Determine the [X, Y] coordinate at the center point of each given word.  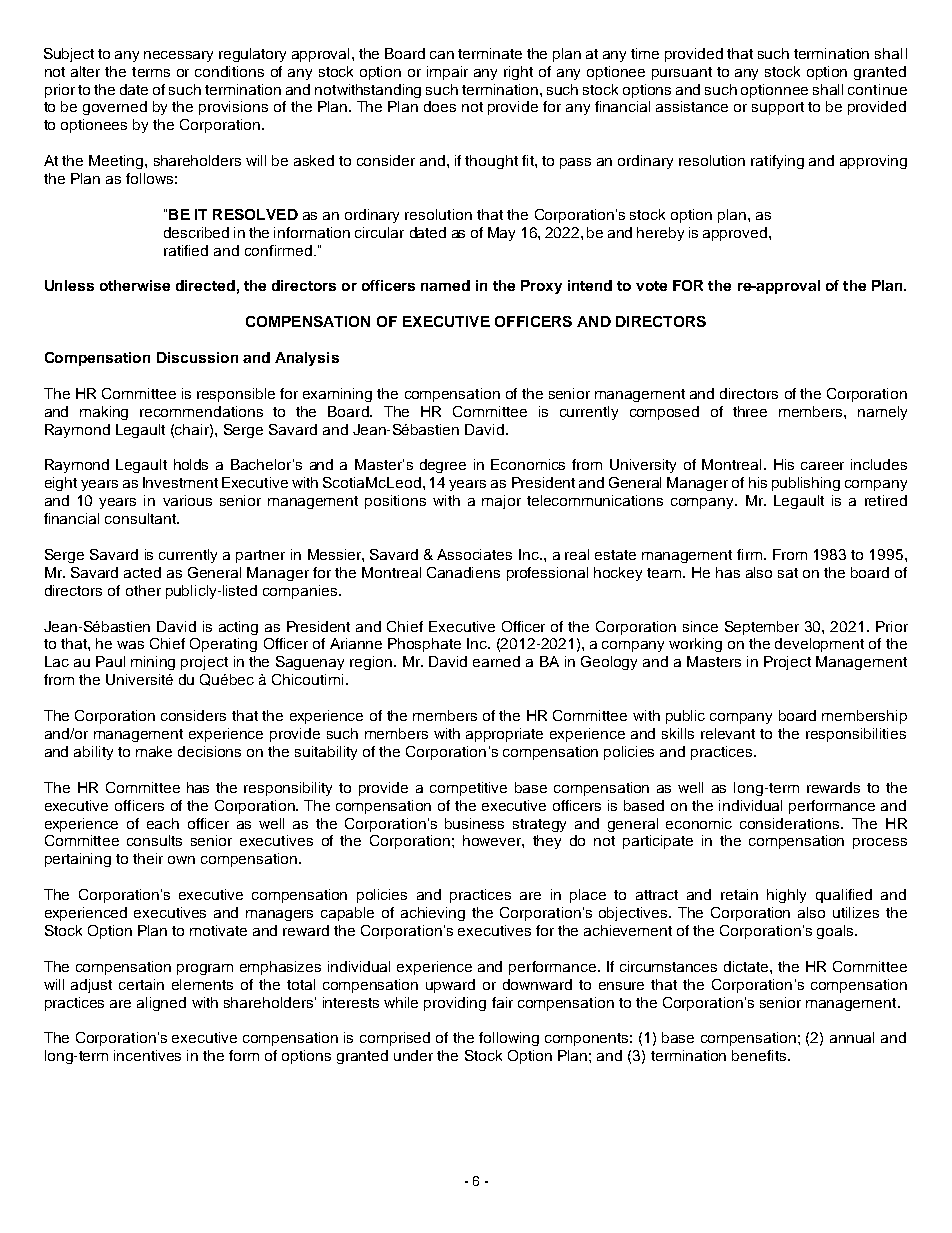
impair [447, 73]
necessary [178, 56]
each [163, 823]
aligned [161, 1004]
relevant [728, 733]
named [445, 285]
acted [142, 572]
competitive [468, 789]
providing [455, 1004]
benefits [760, 1055]
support [778, 108]
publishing [806, 484]
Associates [474, 554]
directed [205, 285]
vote [651, 286]
